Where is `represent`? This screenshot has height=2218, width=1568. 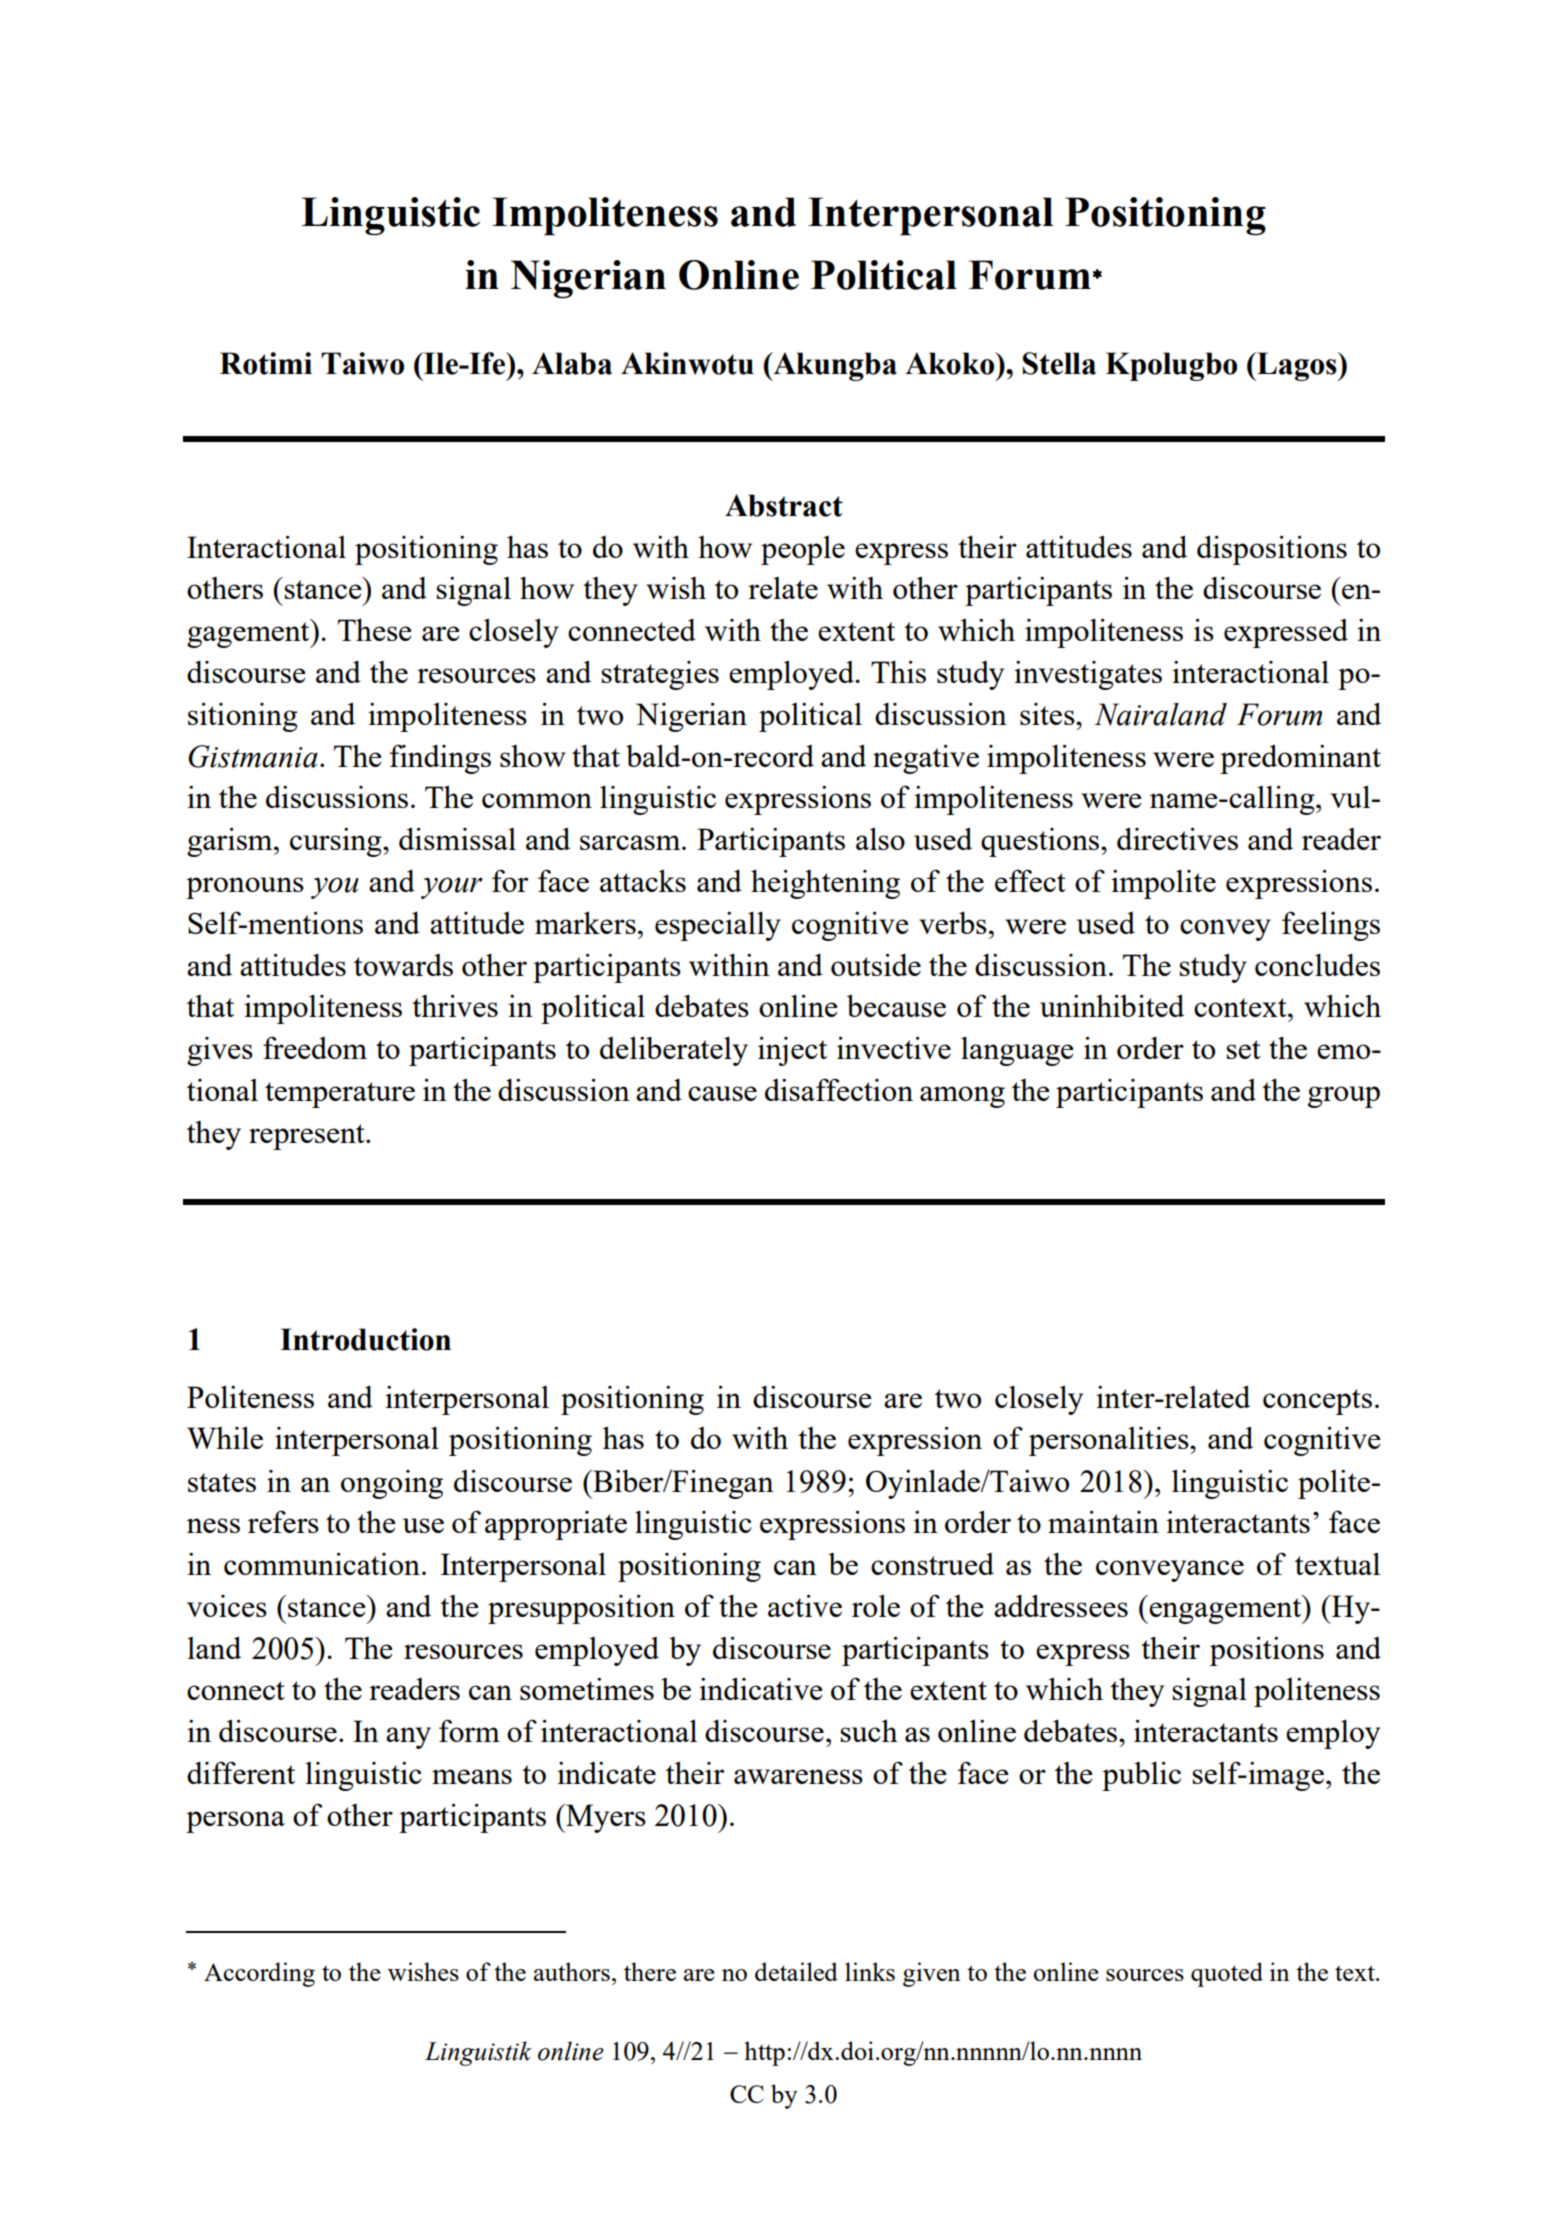
represent is located at coordinates (308, 1137).
